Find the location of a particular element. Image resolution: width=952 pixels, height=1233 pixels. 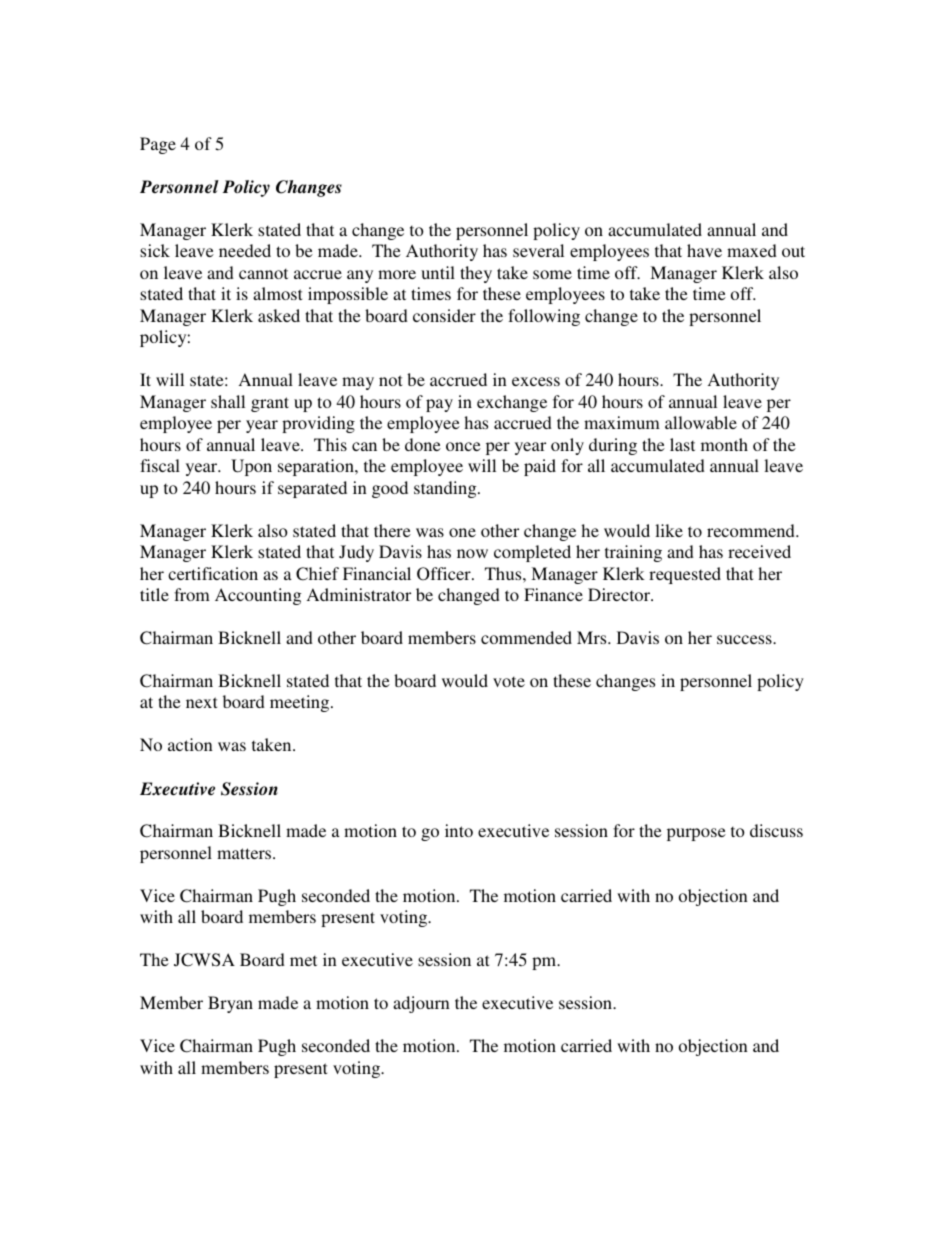

Bryan is located at coordinates (230, 1004).
